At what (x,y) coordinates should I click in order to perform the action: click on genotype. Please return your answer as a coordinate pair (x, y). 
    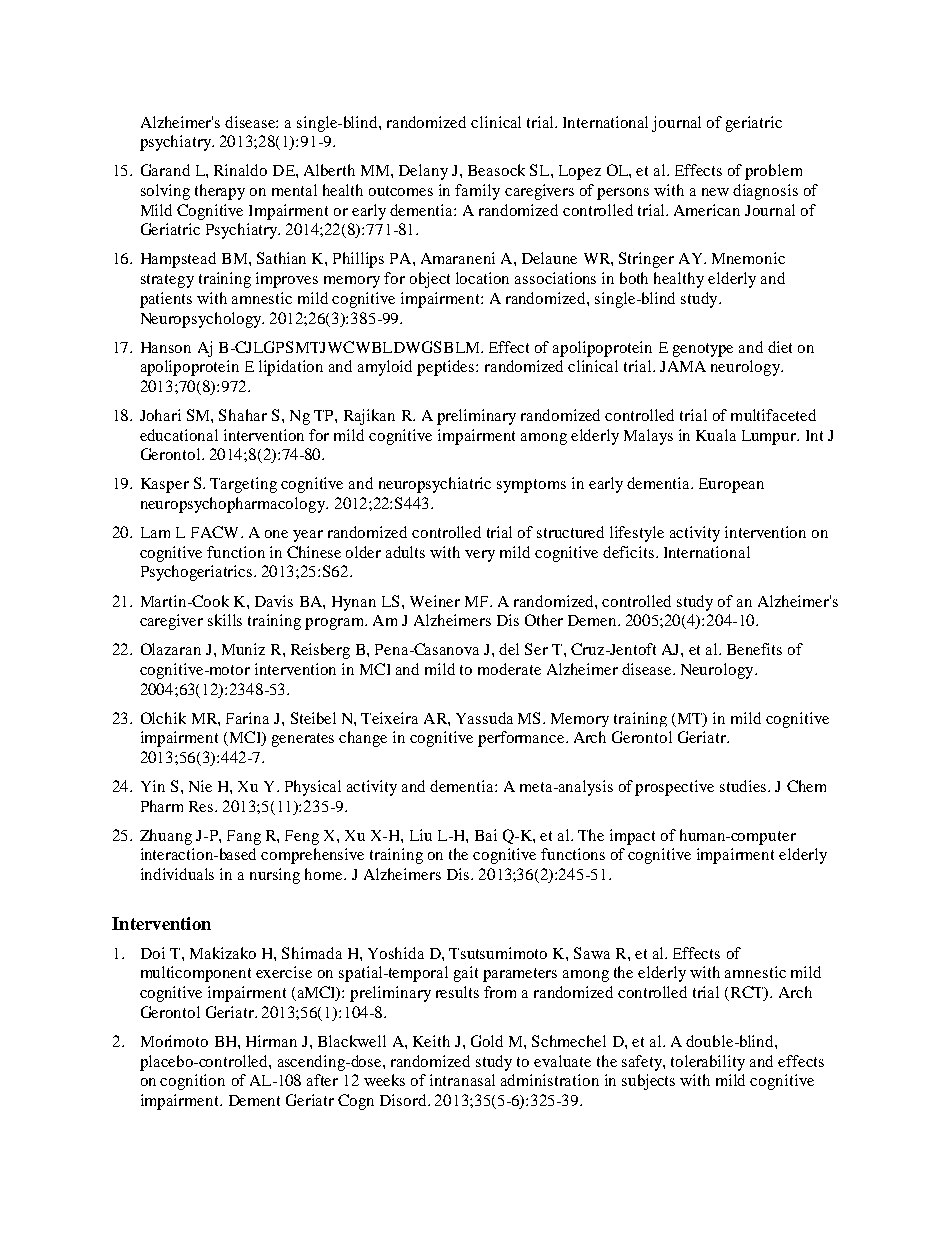
    Looking at the image, I should click on (703, 350).
